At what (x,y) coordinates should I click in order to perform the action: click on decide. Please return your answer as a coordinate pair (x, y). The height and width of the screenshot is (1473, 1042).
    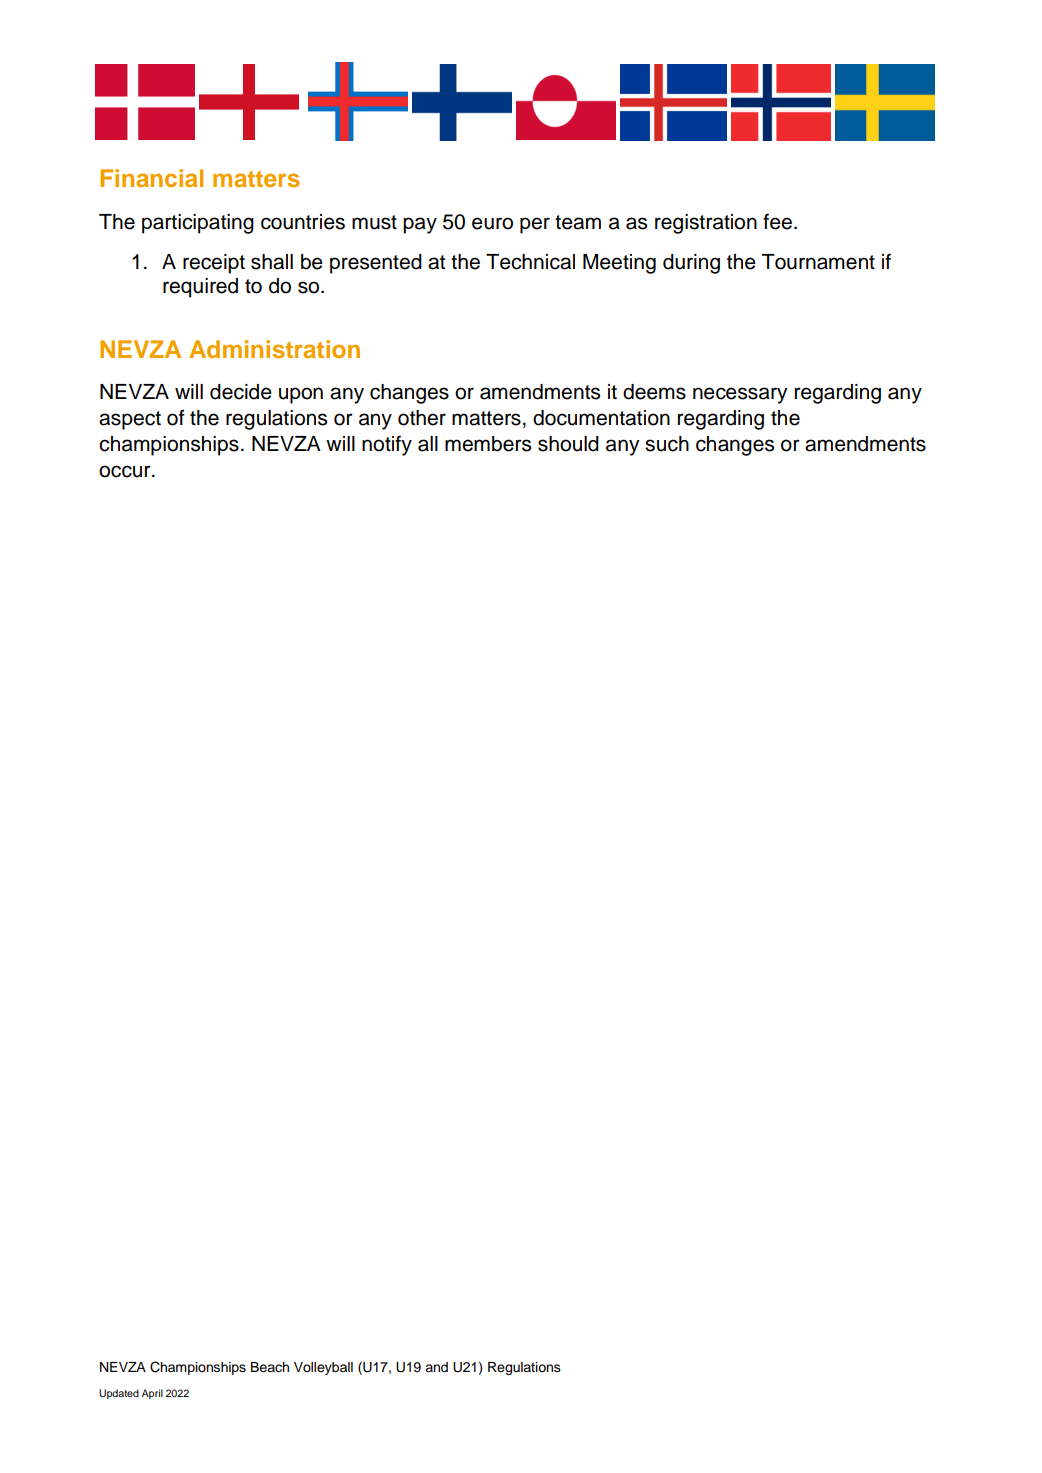
    Looking at the image, I should click on (241, 392).
